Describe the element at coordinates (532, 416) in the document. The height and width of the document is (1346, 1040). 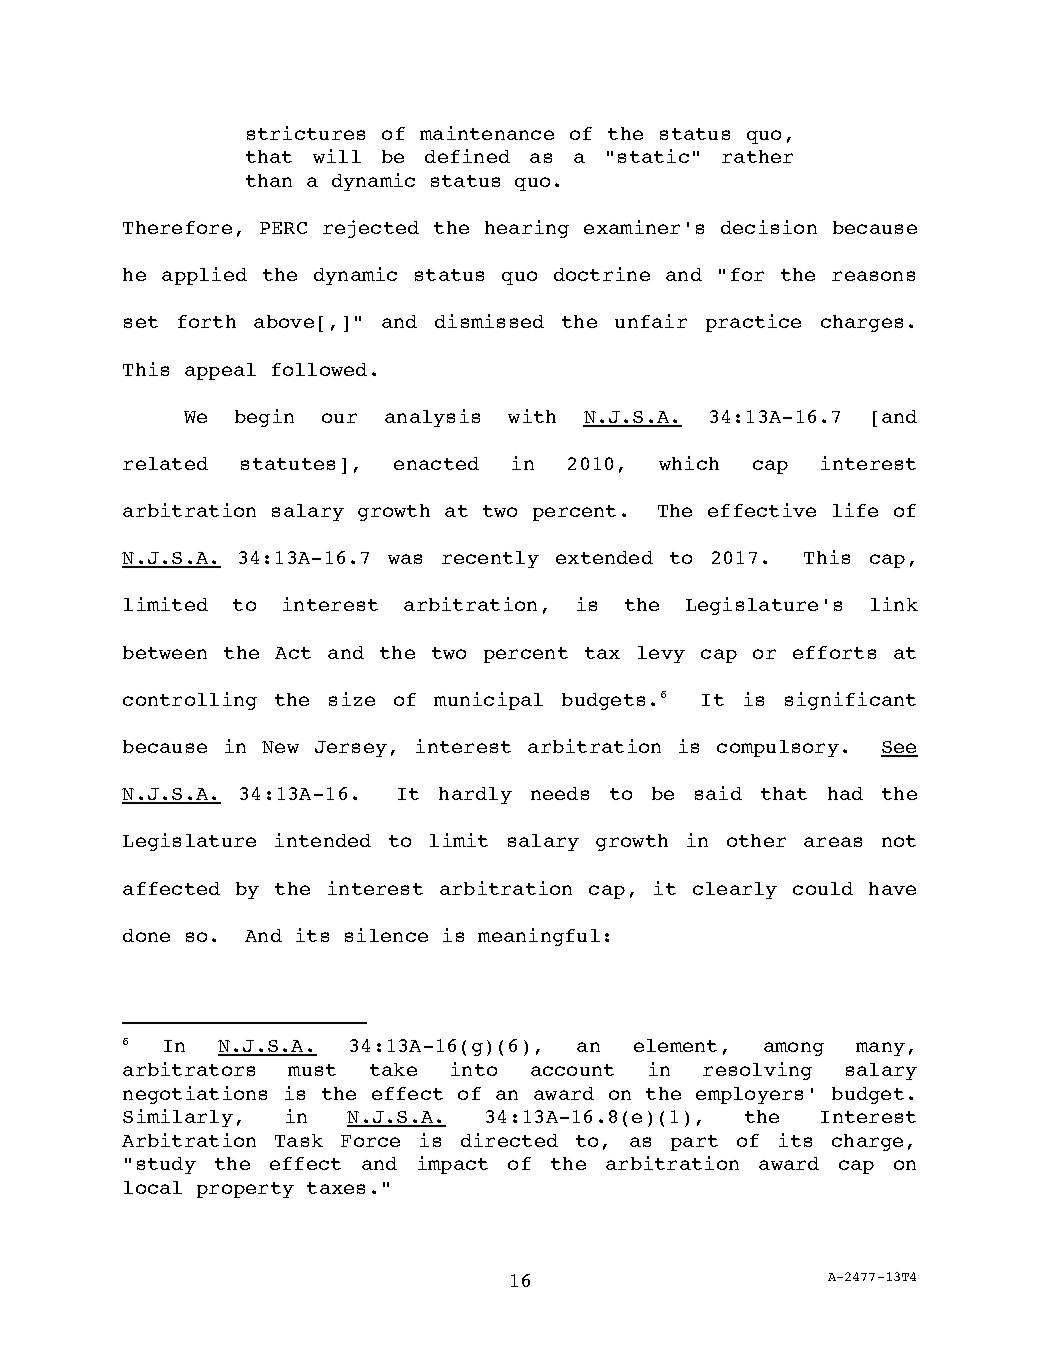
I see `with` at that location.
